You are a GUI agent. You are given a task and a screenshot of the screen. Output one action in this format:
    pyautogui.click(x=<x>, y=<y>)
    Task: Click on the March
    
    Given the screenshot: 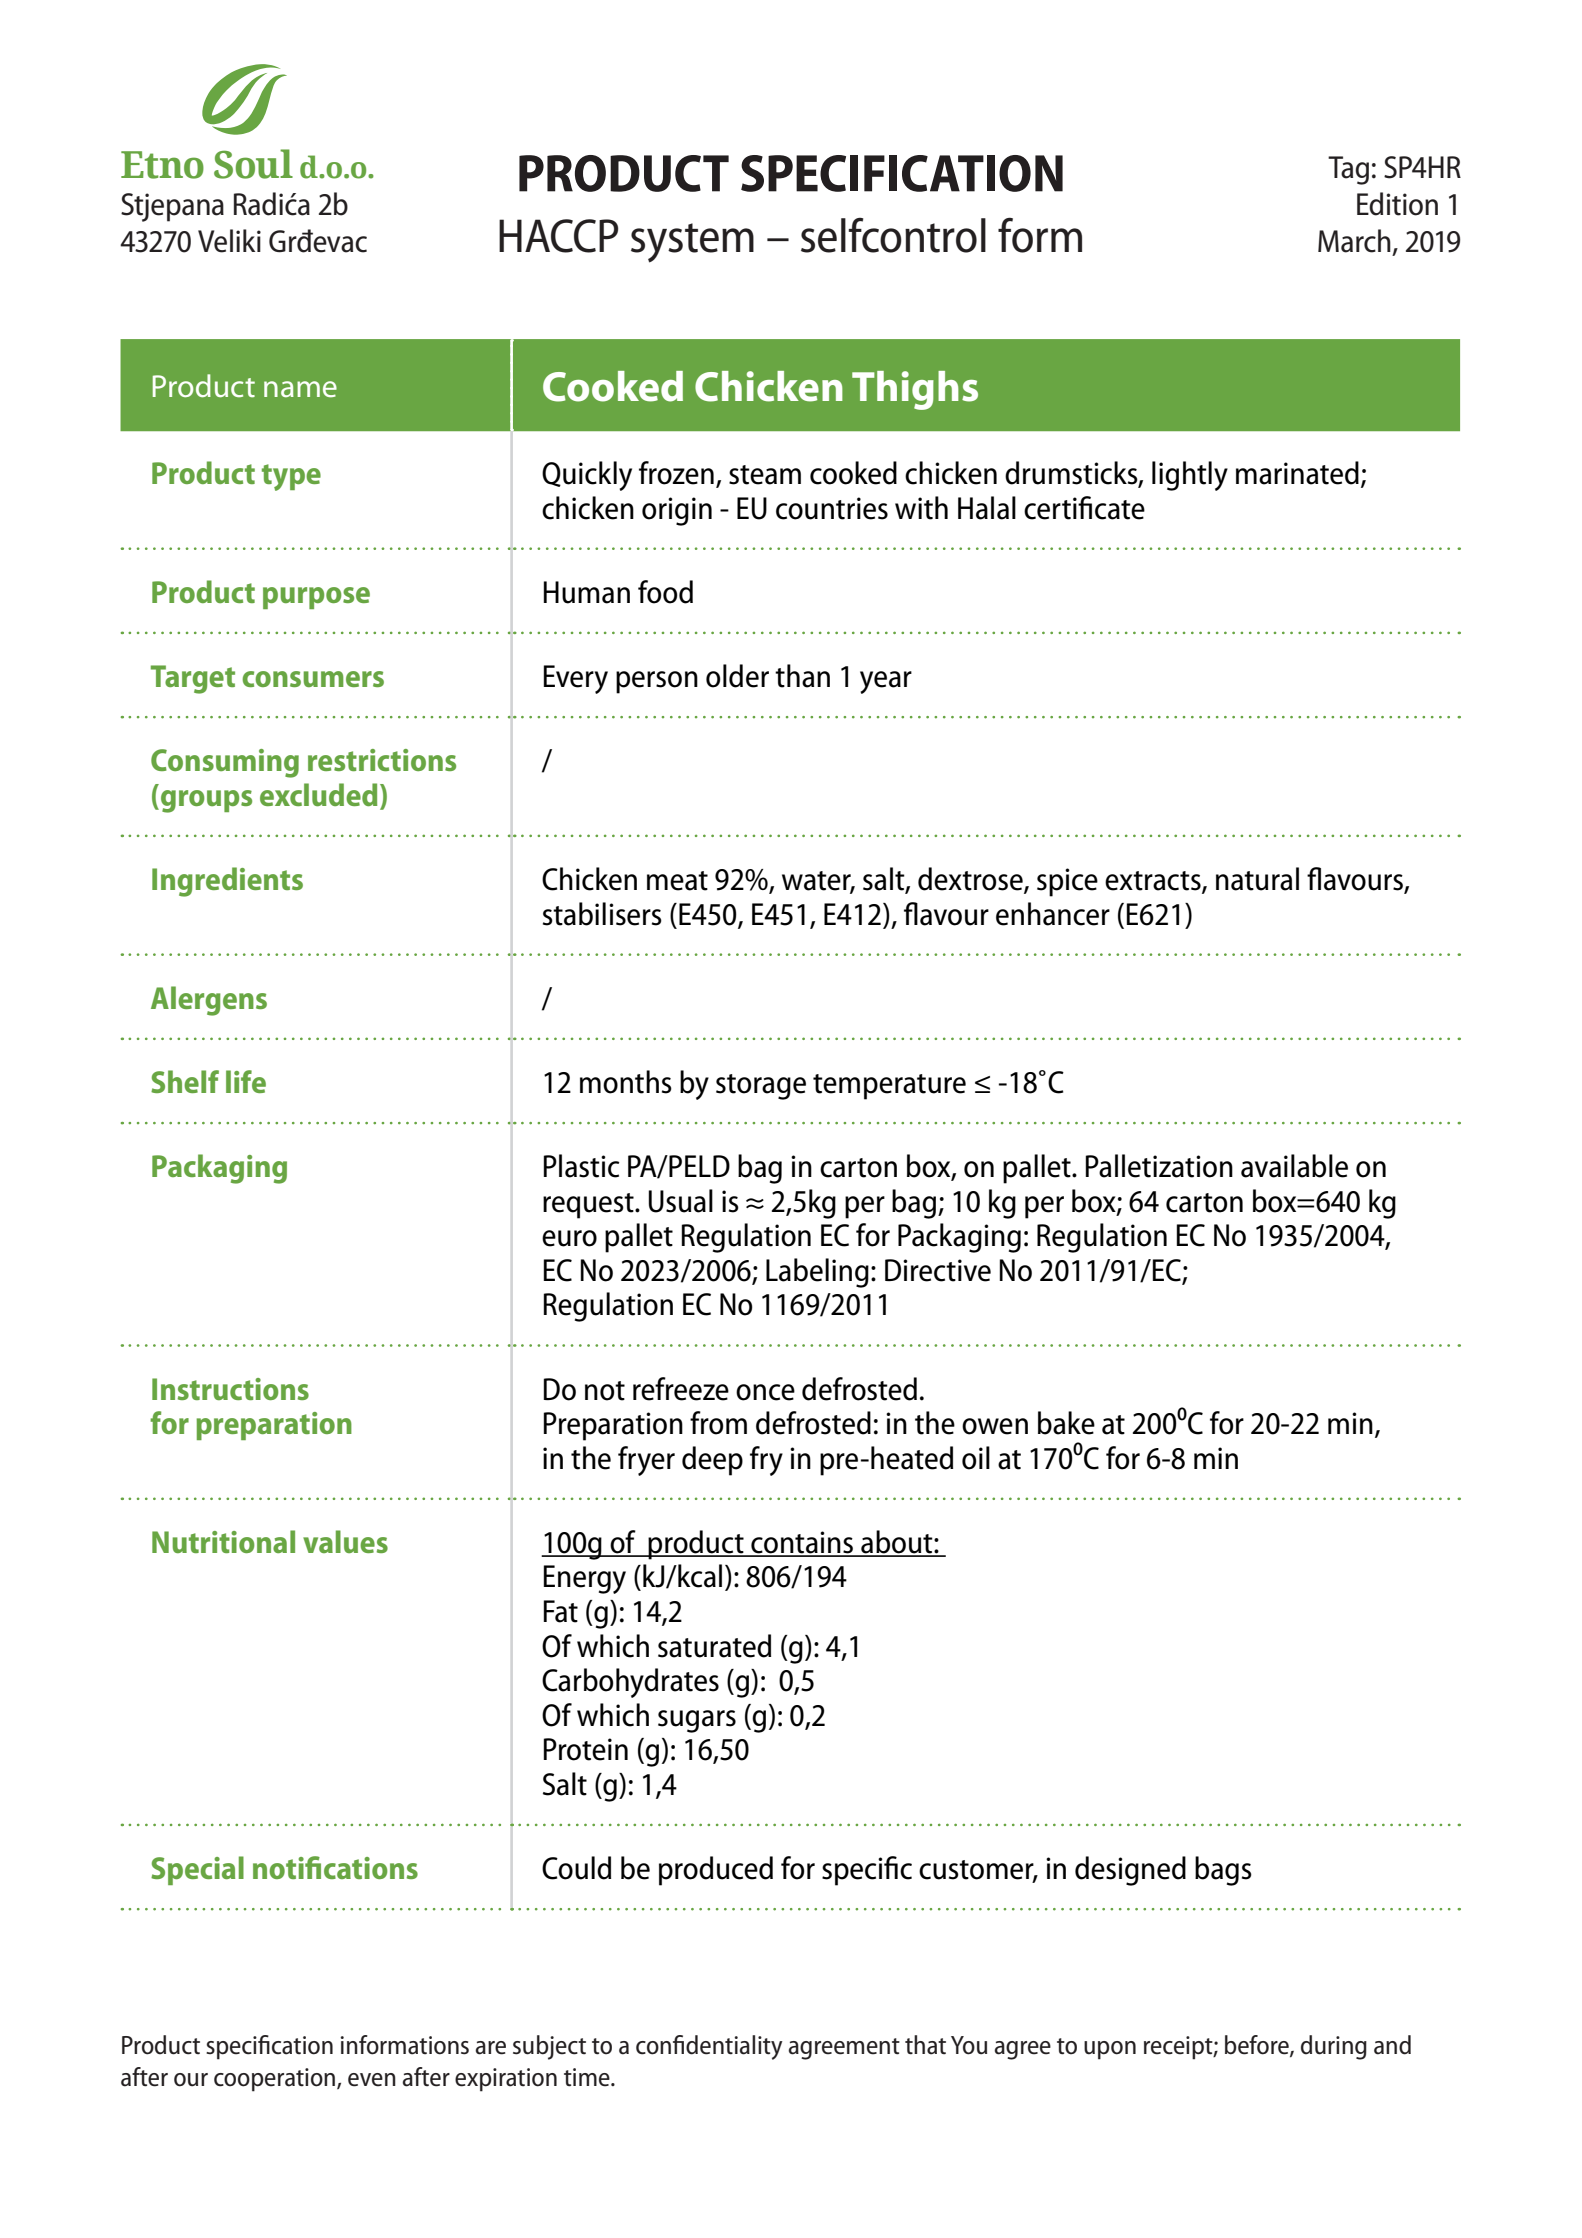 What is the action you would take?
    pyautogui.click(x=1354, y=241)
